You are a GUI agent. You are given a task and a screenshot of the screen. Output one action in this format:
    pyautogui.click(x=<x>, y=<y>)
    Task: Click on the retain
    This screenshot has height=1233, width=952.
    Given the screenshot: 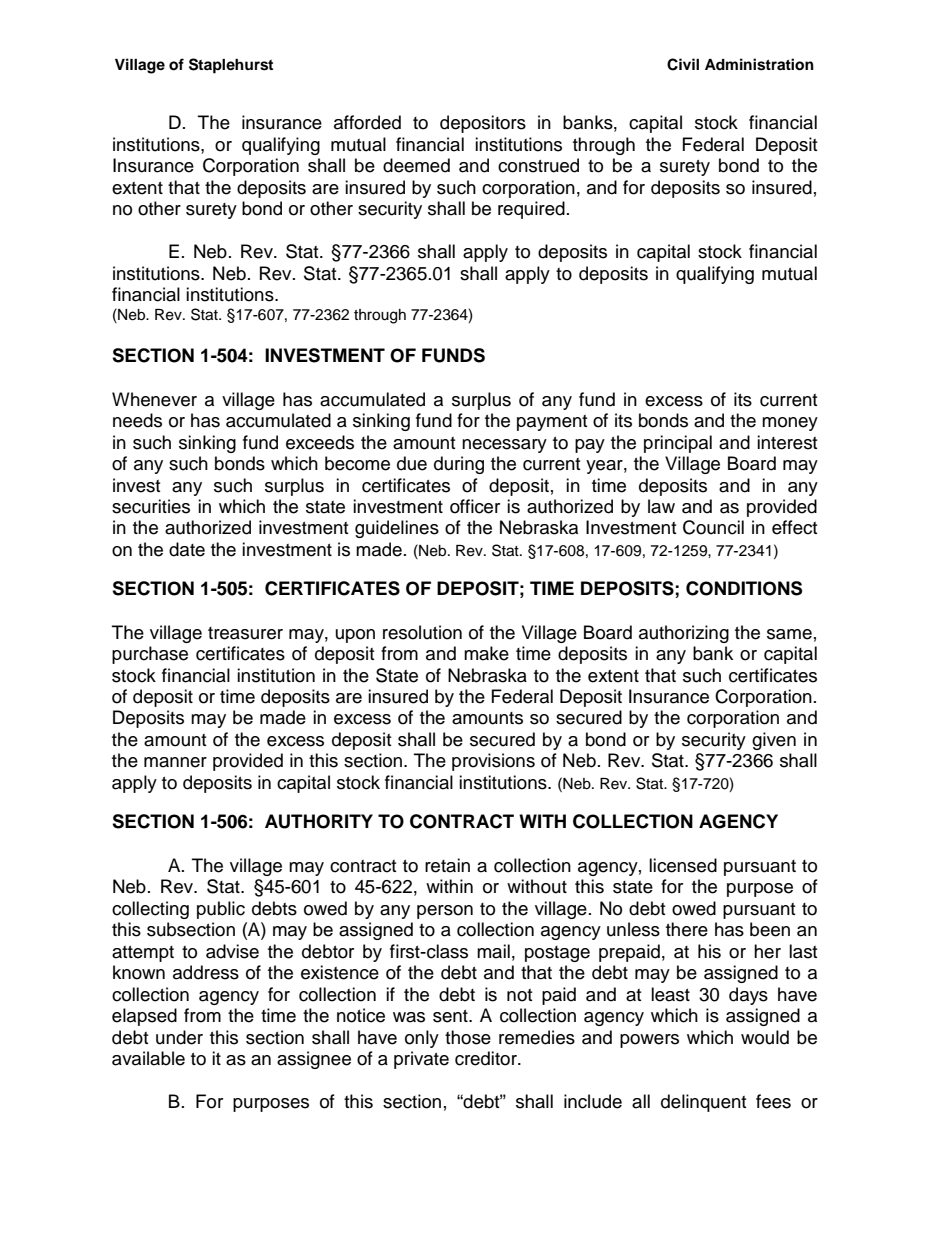 What is the action you would take?
    pyautogui.click(x=447, y=865)
